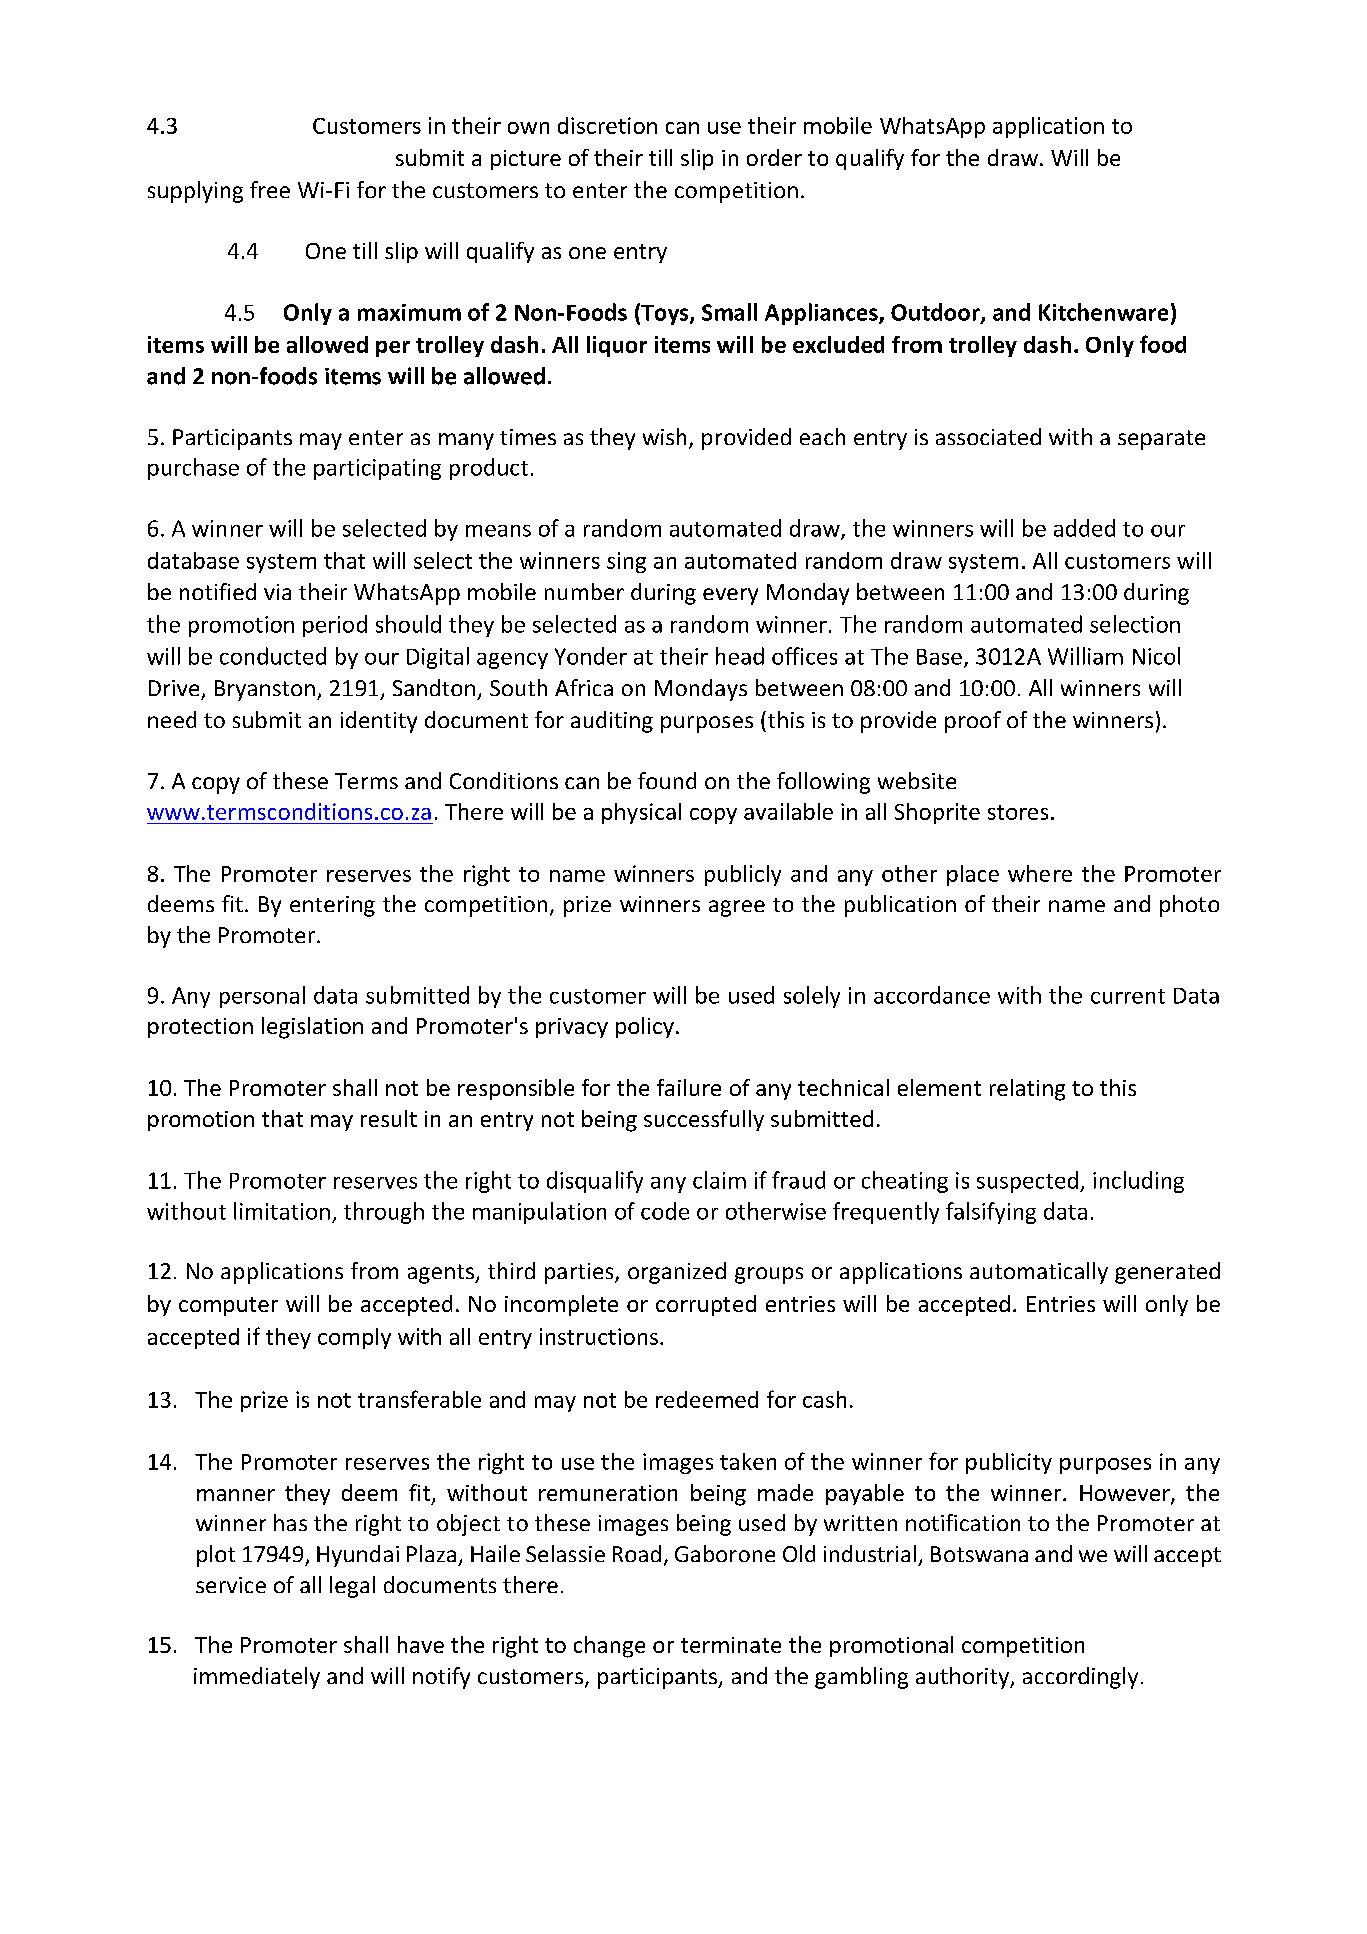  I want to click on free, so click(270, 189).
